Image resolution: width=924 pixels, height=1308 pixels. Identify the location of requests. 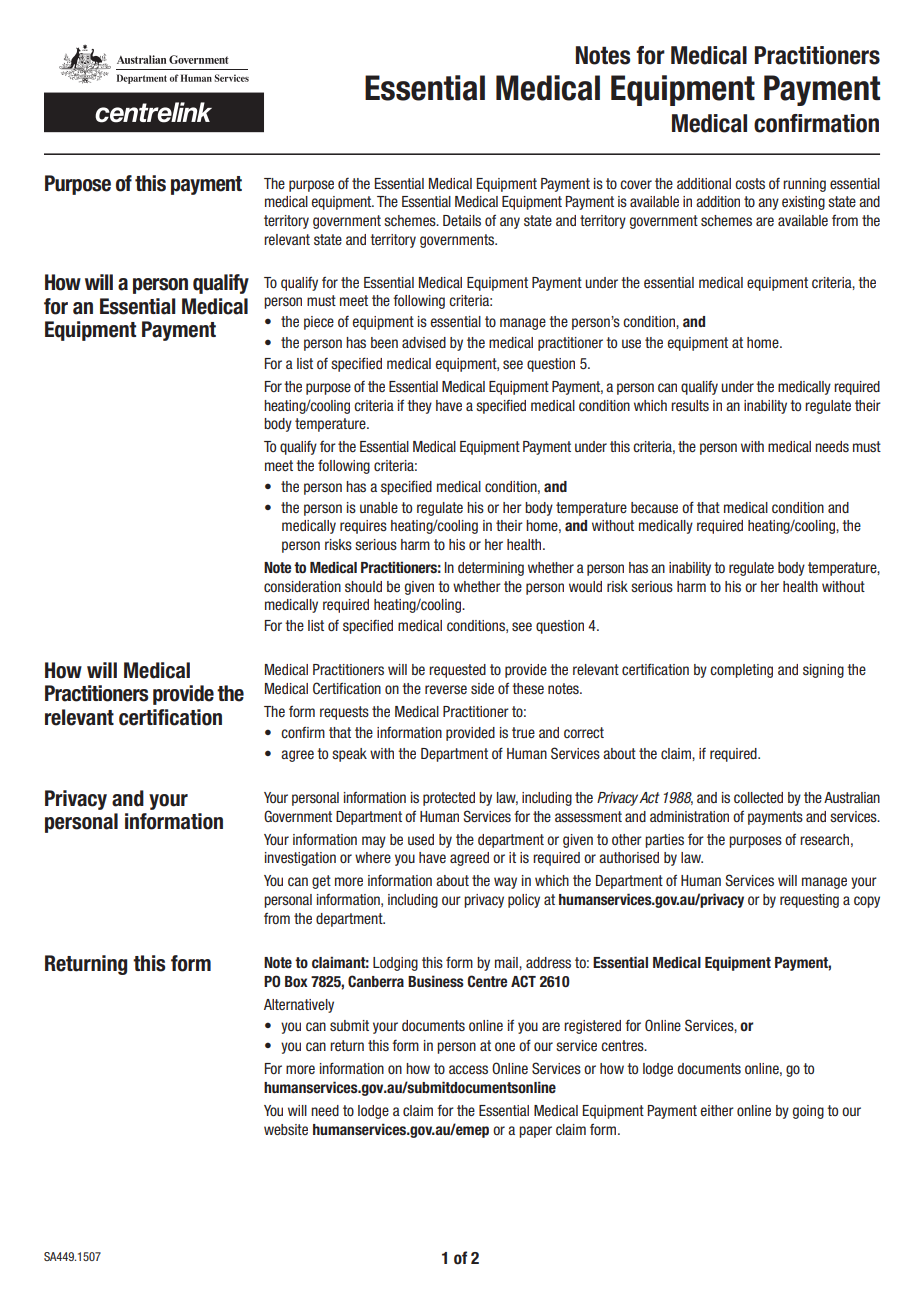
(344, 713).
